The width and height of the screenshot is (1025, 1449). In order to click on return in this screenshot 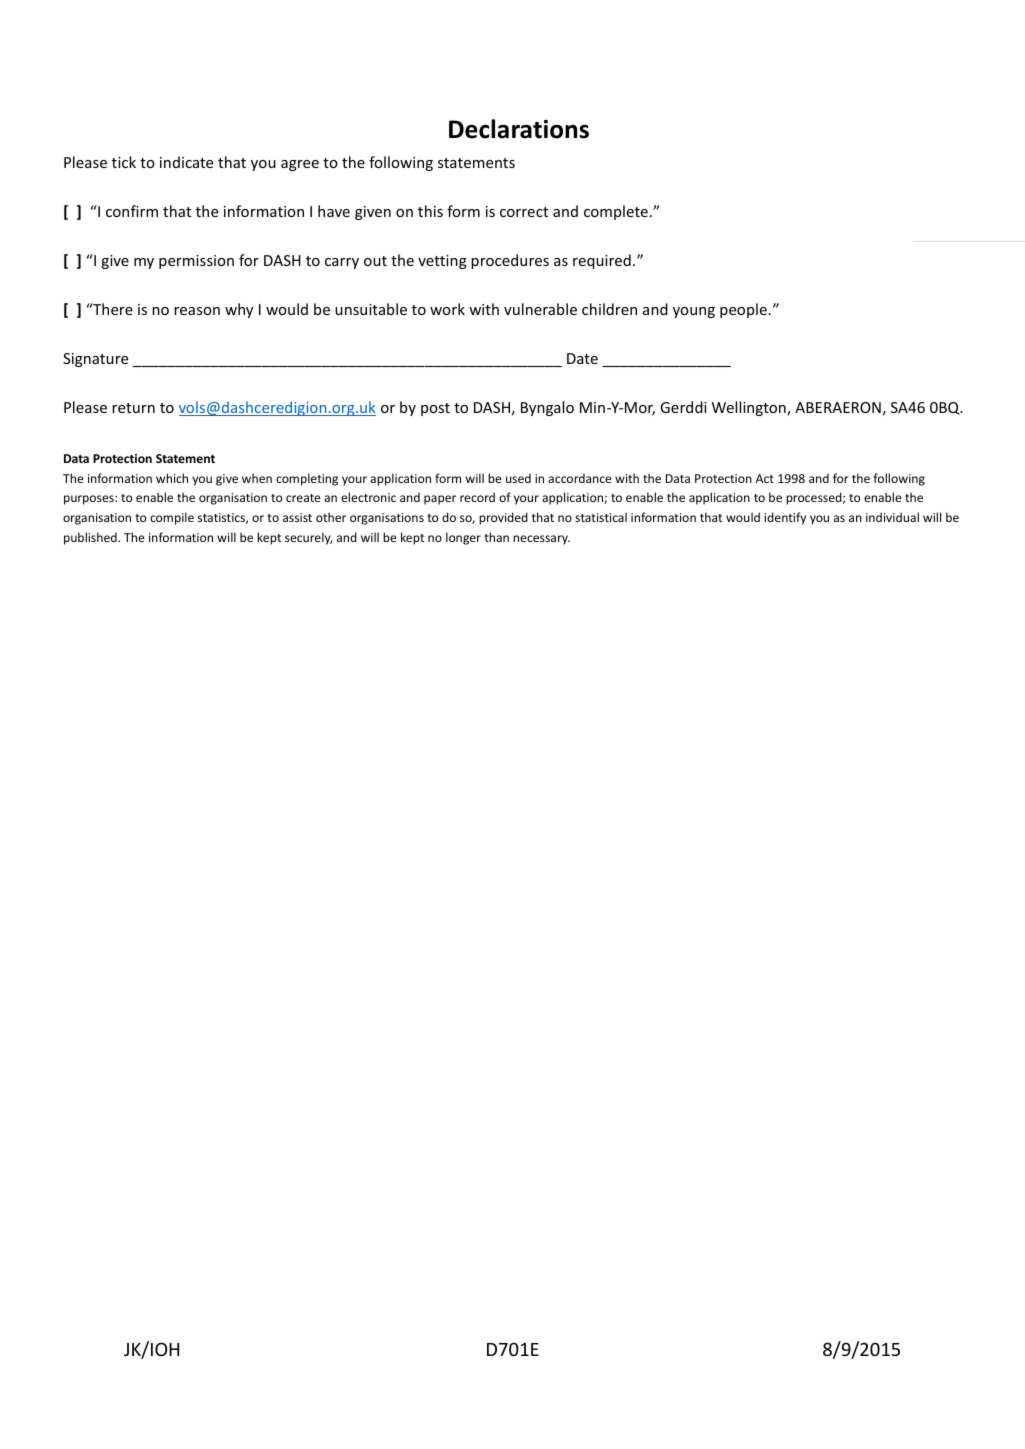, I will do `click(133, 408)`.
